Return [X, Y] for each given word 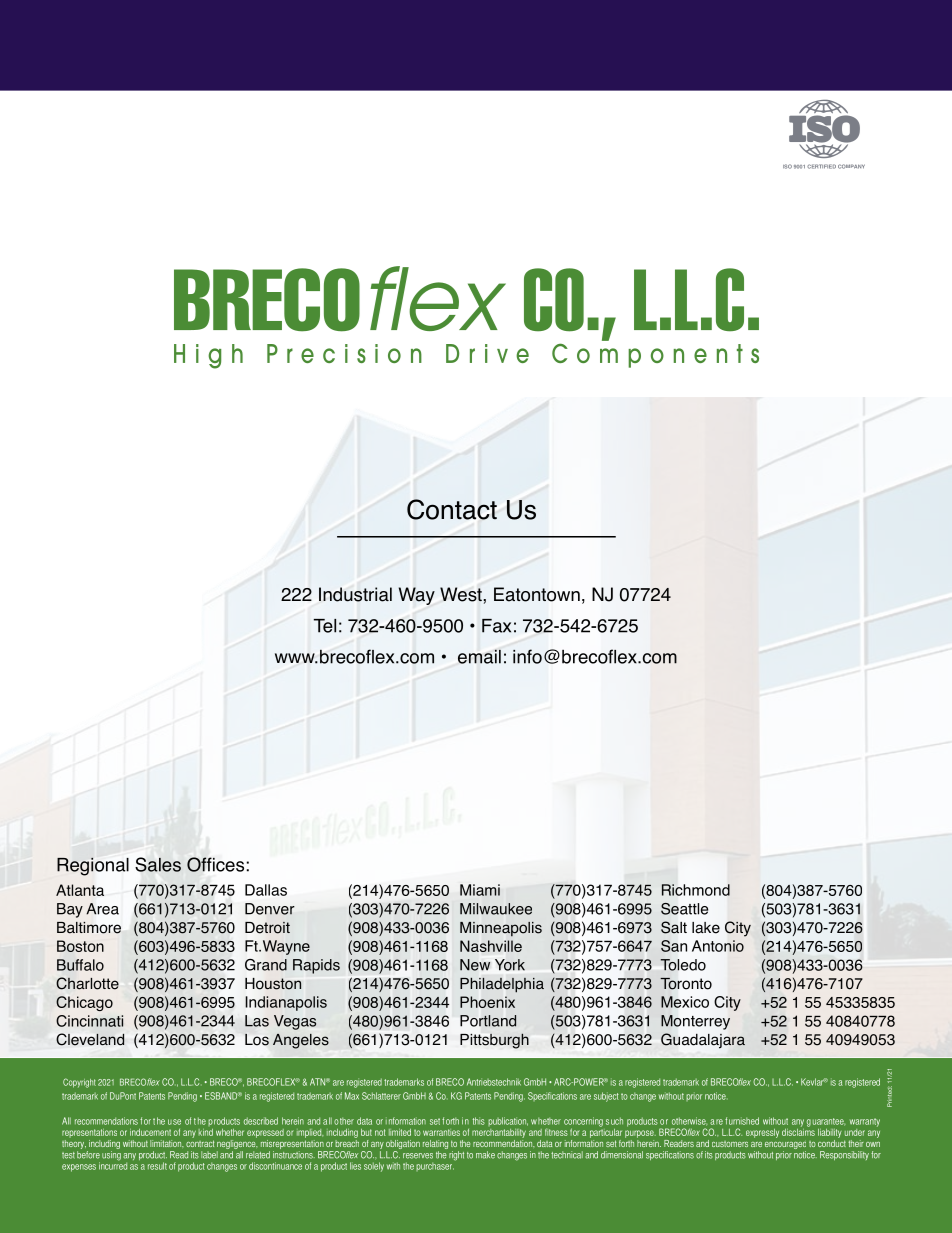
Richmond [695, 890]
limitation [167, 1143]
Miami [480, 890]
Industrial [355, 594]
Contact [452, 509]
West [462, 594]
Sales [158, 864]
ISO [787, 166]
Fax [496, 626]
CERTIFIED [821, 166]
